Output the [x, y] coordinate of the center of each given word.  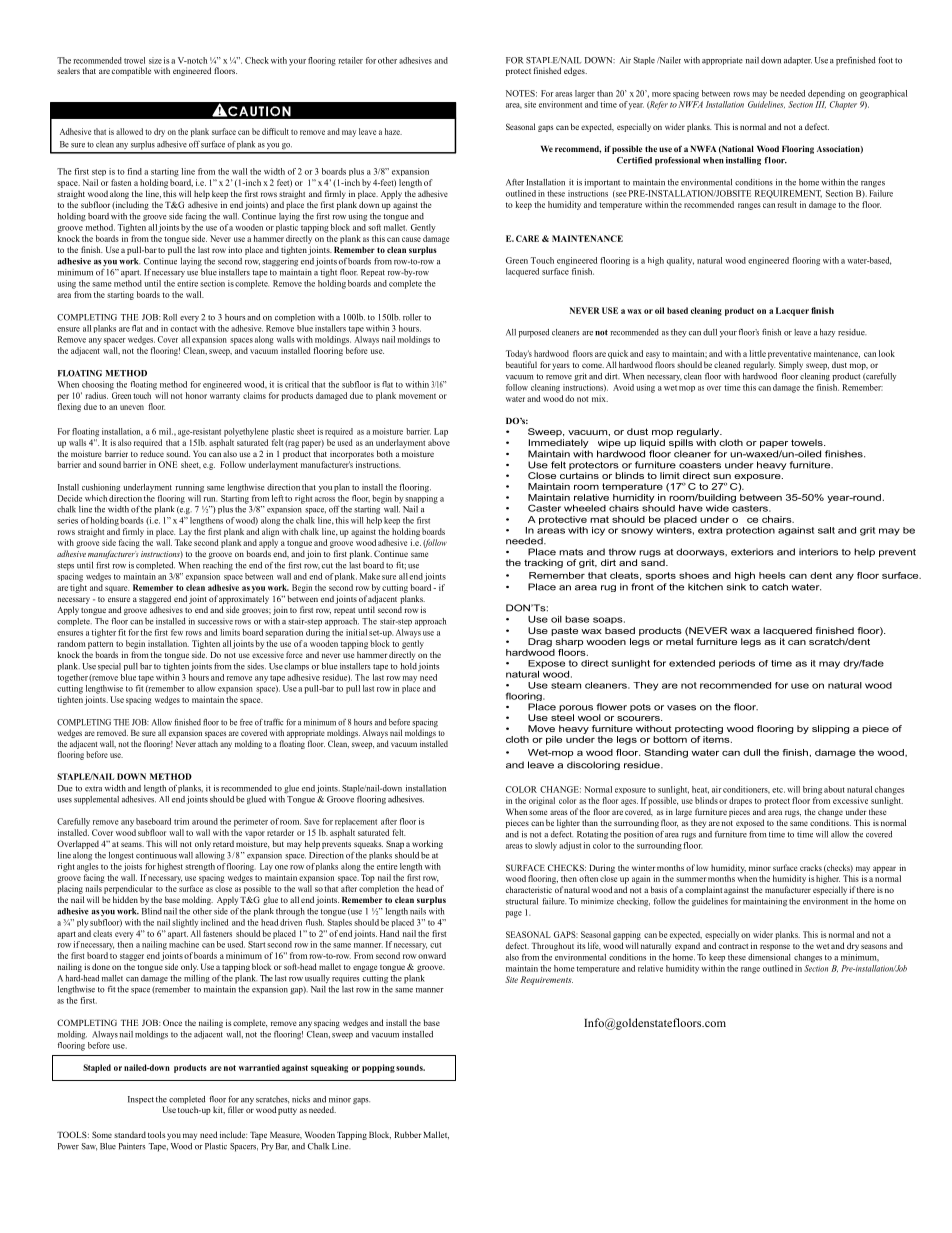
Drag [540, 642]
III [820, 104]
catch [775, 587]
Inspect [141, 1100]
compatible [131, 71]
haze [393, 131]
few [177, 632]
